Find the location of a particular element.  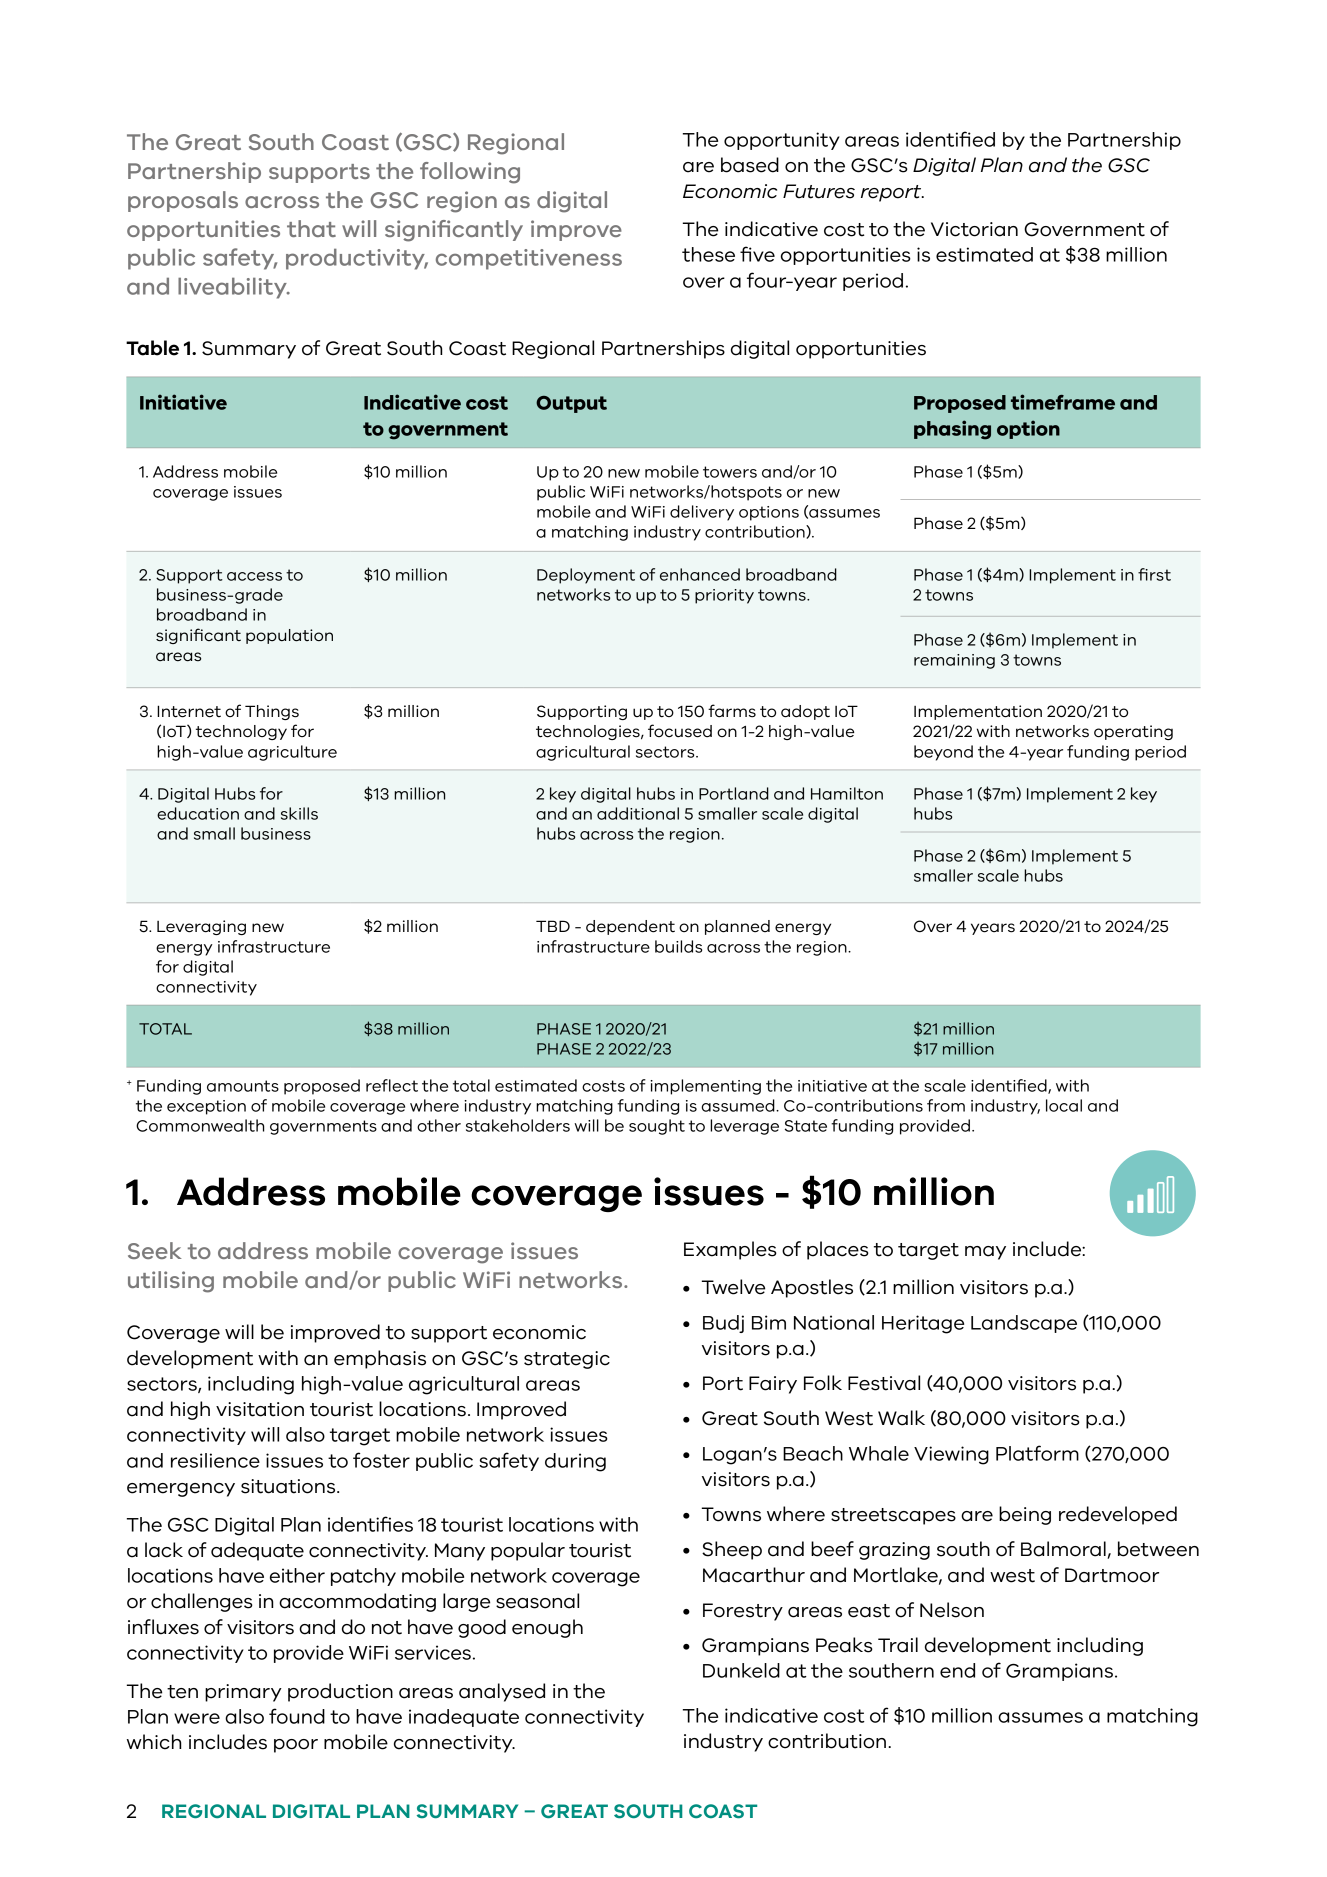

Landscape is located at coordinates (1024, 1324).
